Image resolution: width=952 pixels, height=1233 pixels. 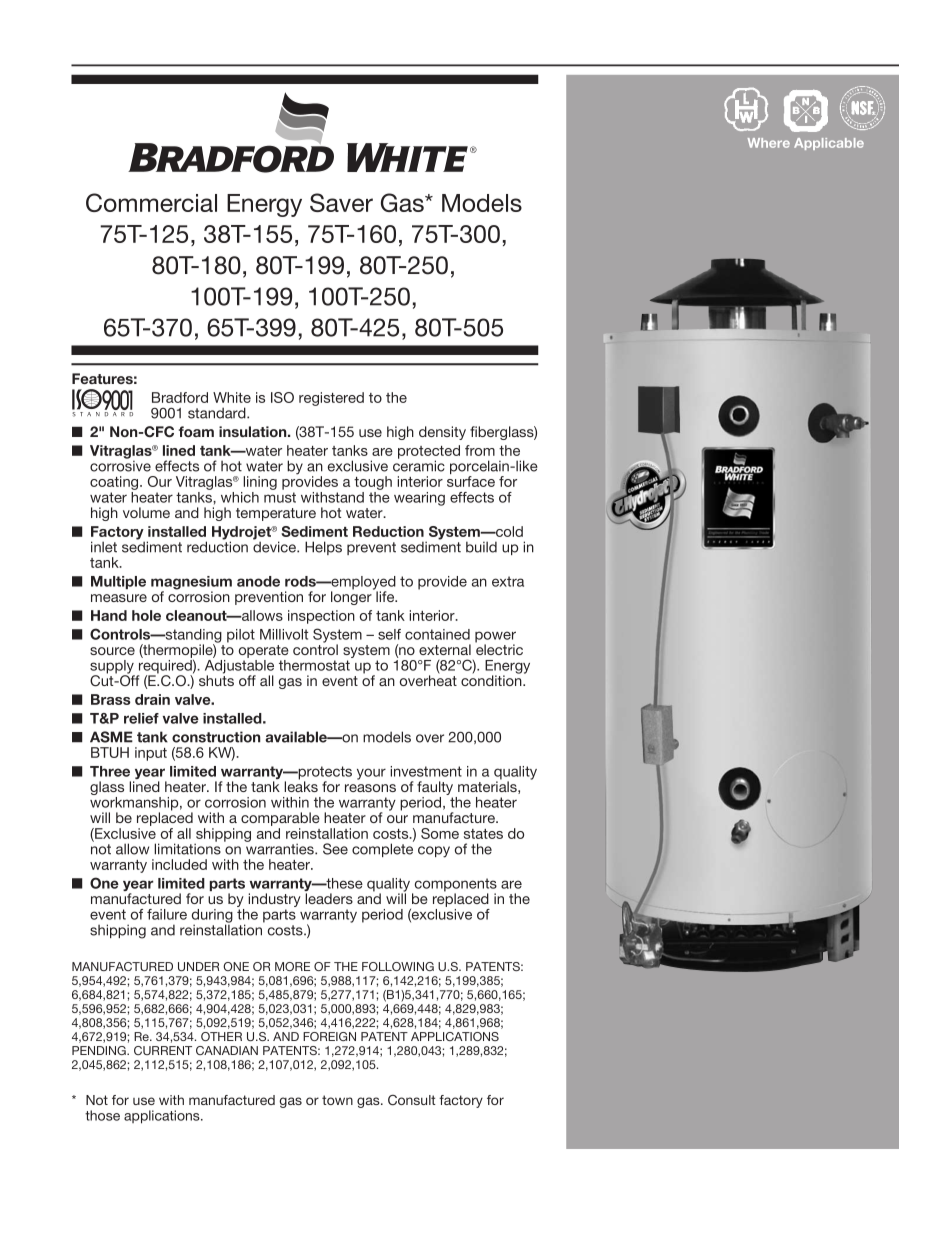 What do you see at coordinates (151, 202) in the image?
I see `Commercial` at bounding box center [151, 202].
